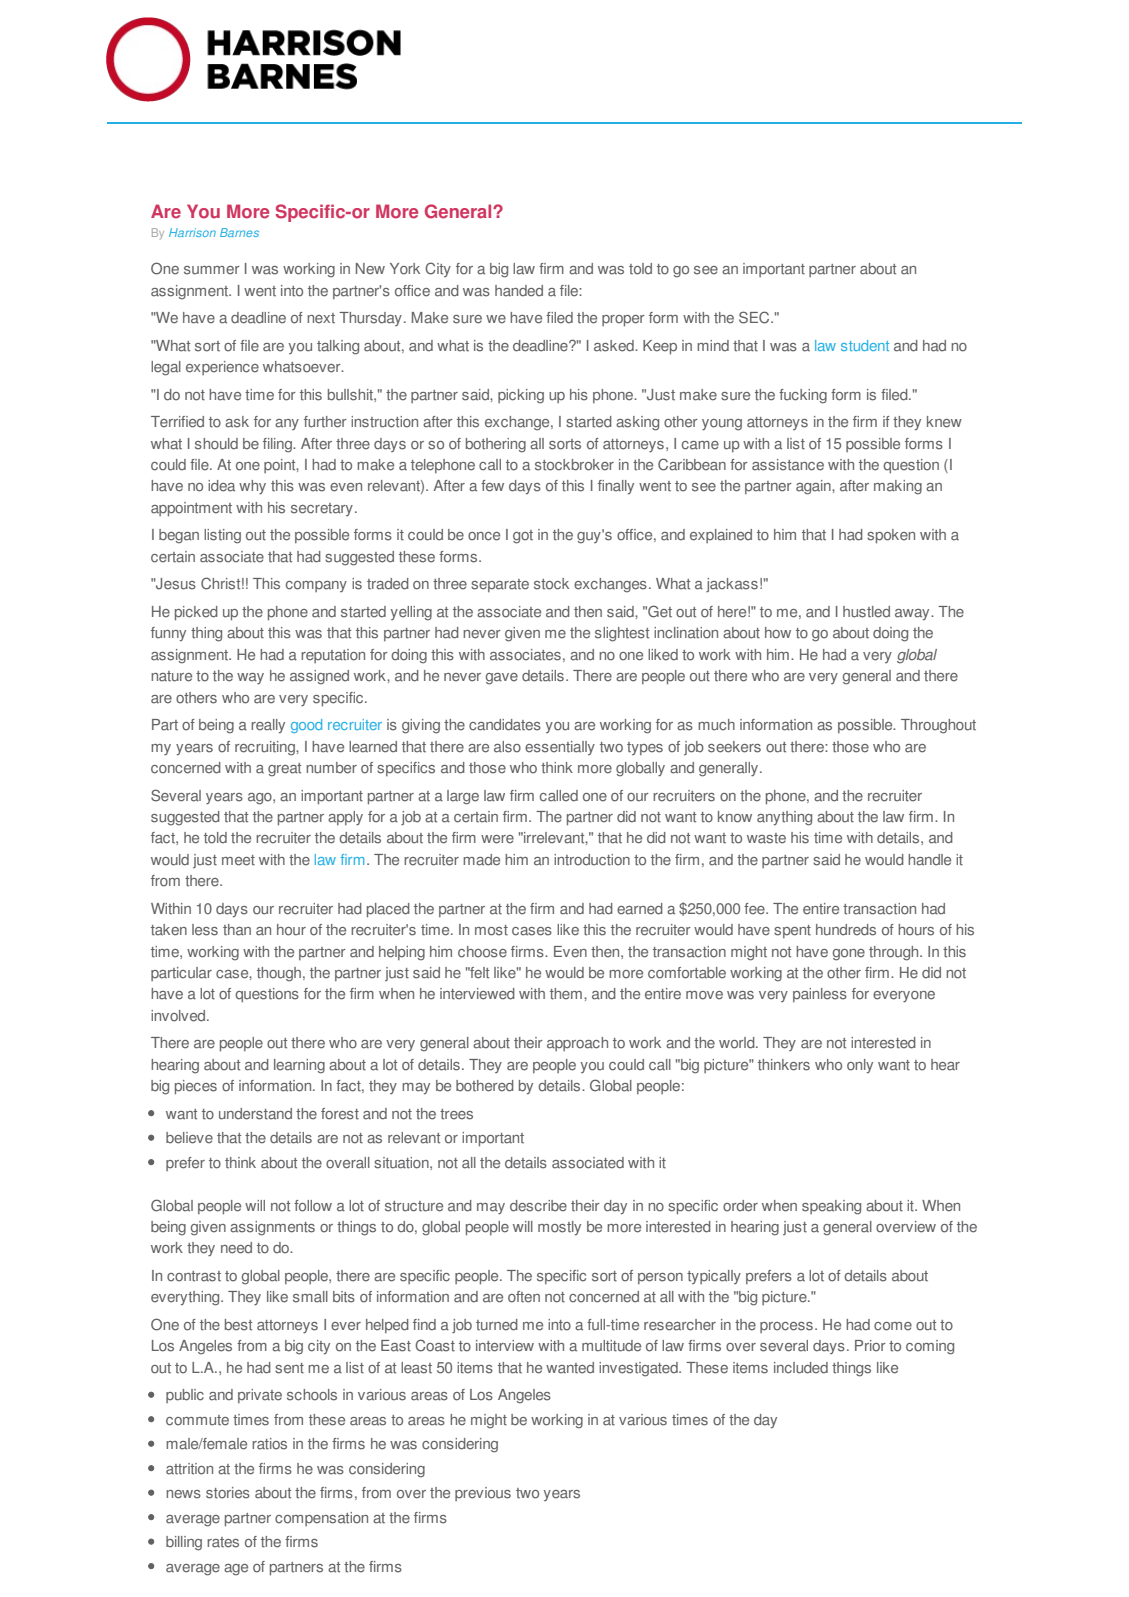 This image has height=1597, width=1129. I want to click on really, so click(268, 726).
